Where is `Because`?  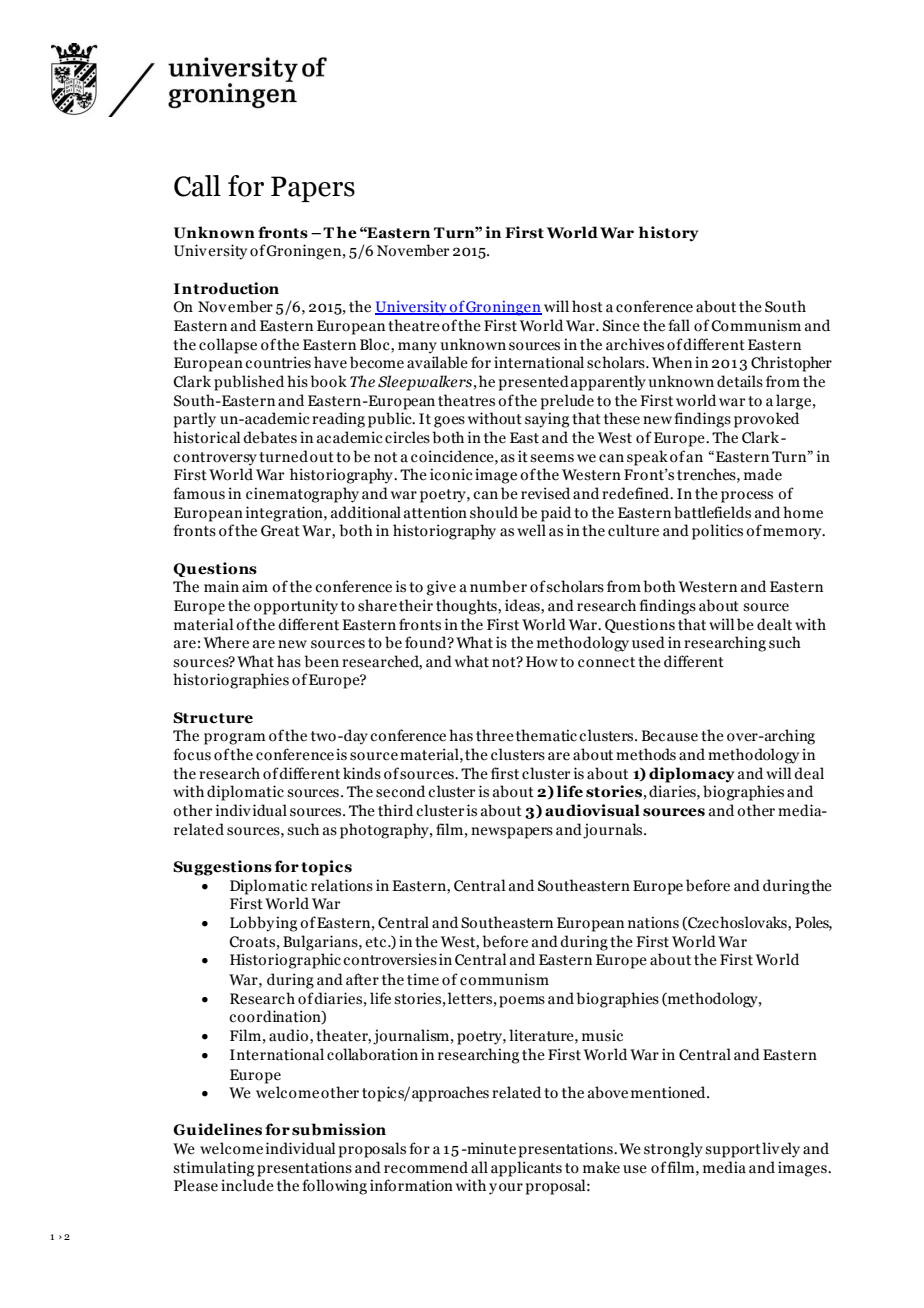
Because is located at coordinates (670, 736).
